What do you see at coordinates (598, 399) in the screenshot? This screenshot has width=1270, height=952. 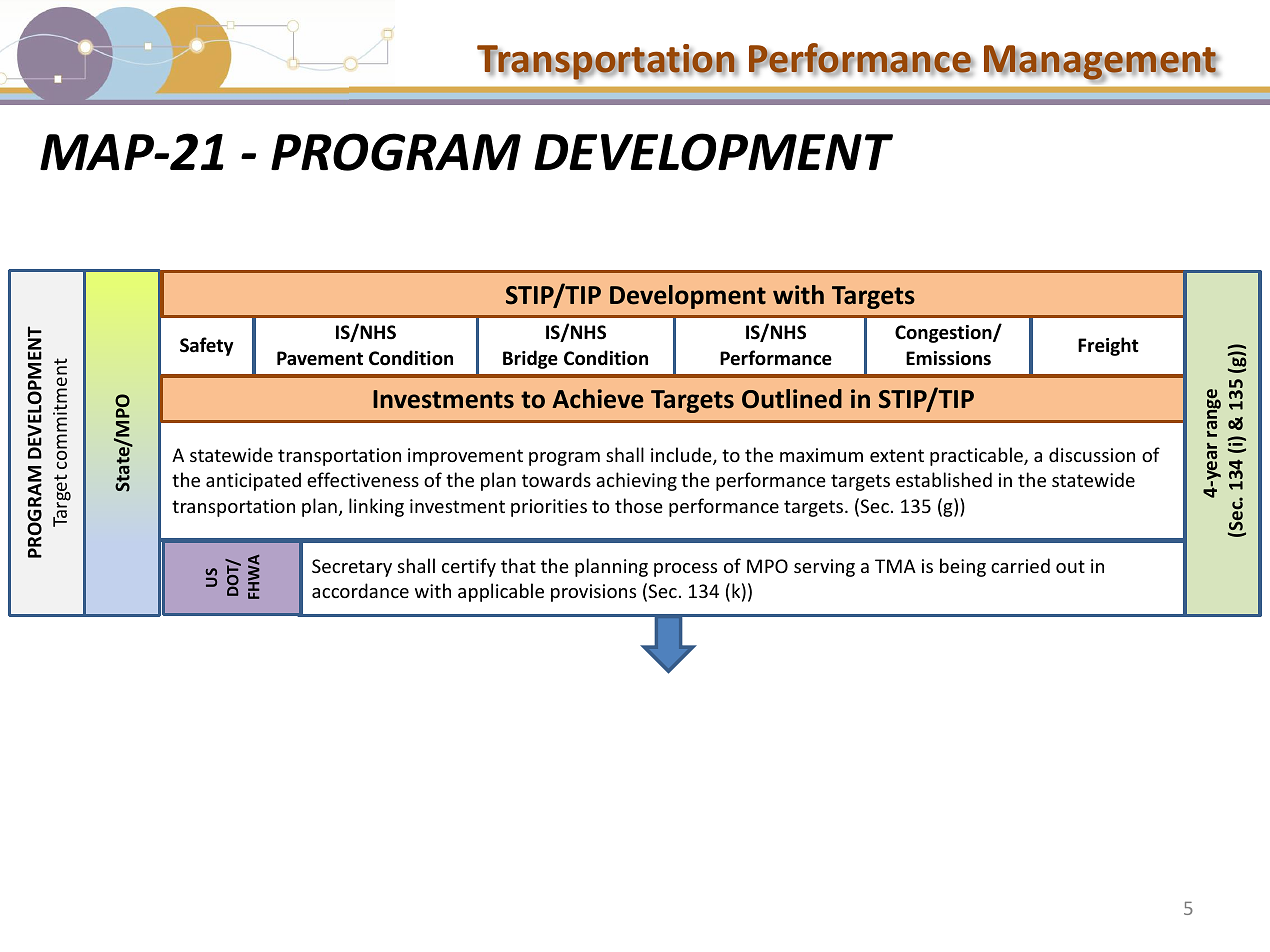 I see `Achieve` at bounding box center [598, 399].
